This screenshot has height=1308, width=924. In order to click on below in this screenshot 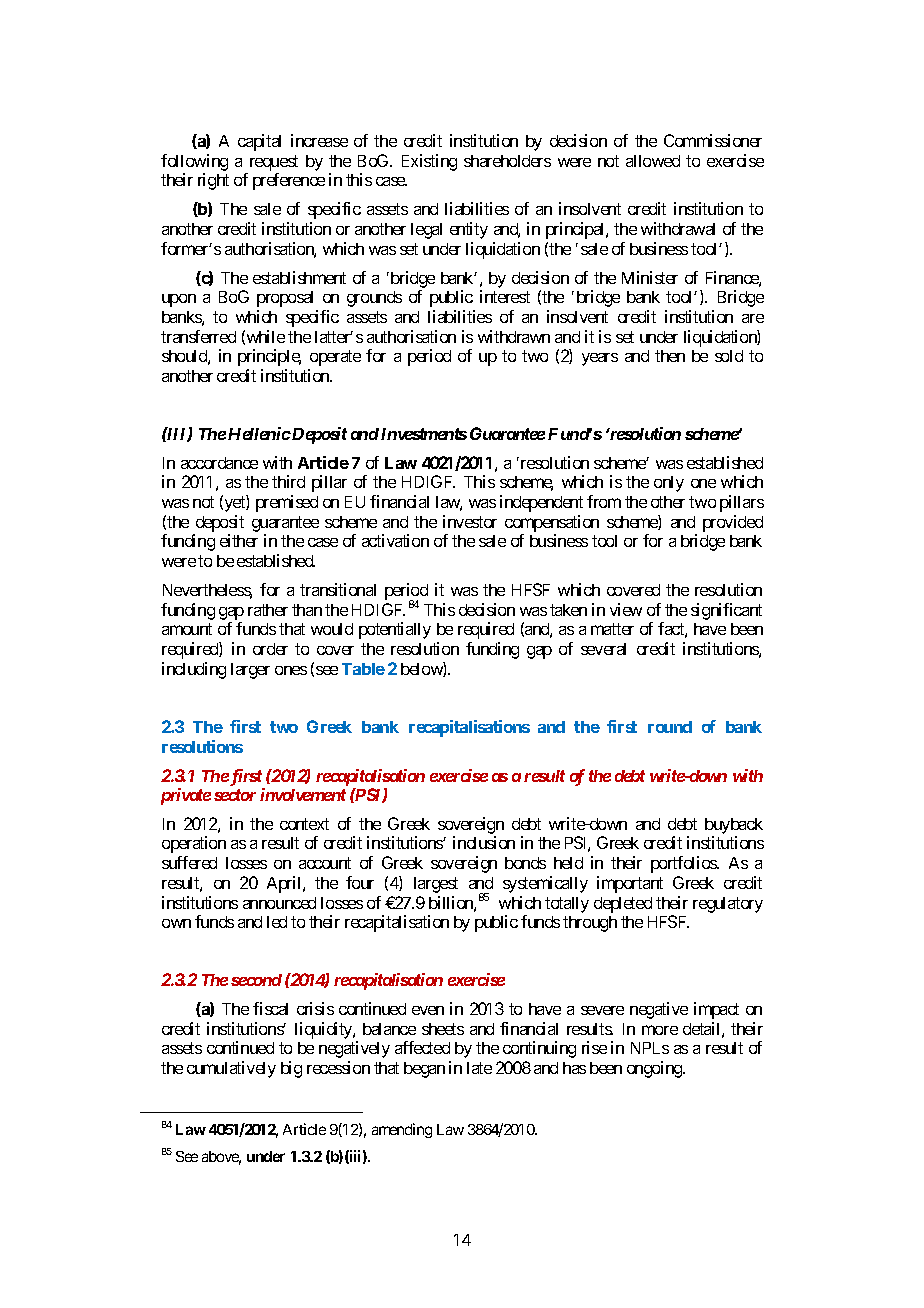, I will do `click(422, 669)`.
